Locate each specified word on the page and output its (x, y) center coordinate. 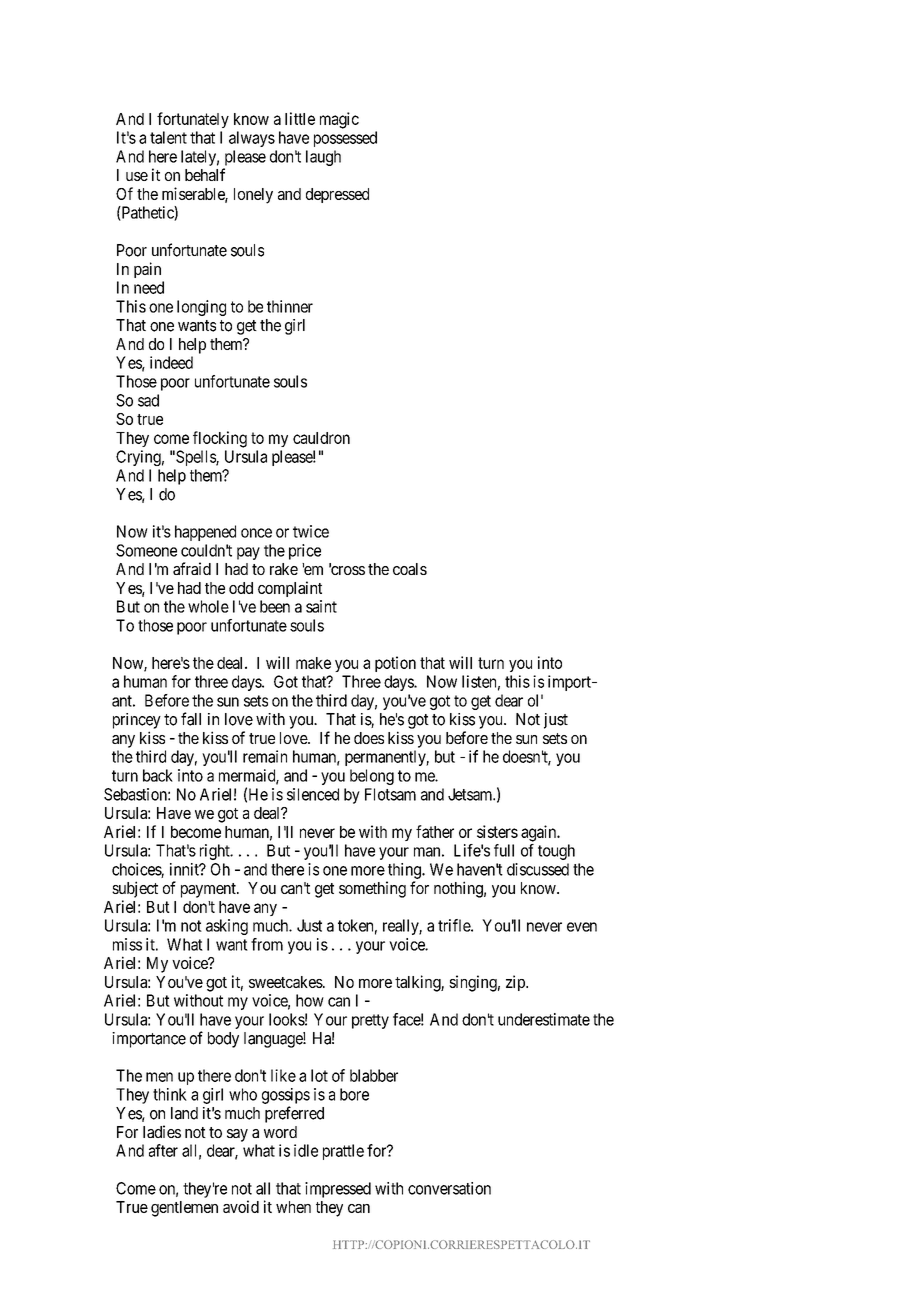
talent (168, 137)
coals (410, 569)
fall (191, 719)
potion (395, 664)
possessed (345, 139)
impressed (338, 1190)
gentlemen (184, 1209)
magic (339, 120)
